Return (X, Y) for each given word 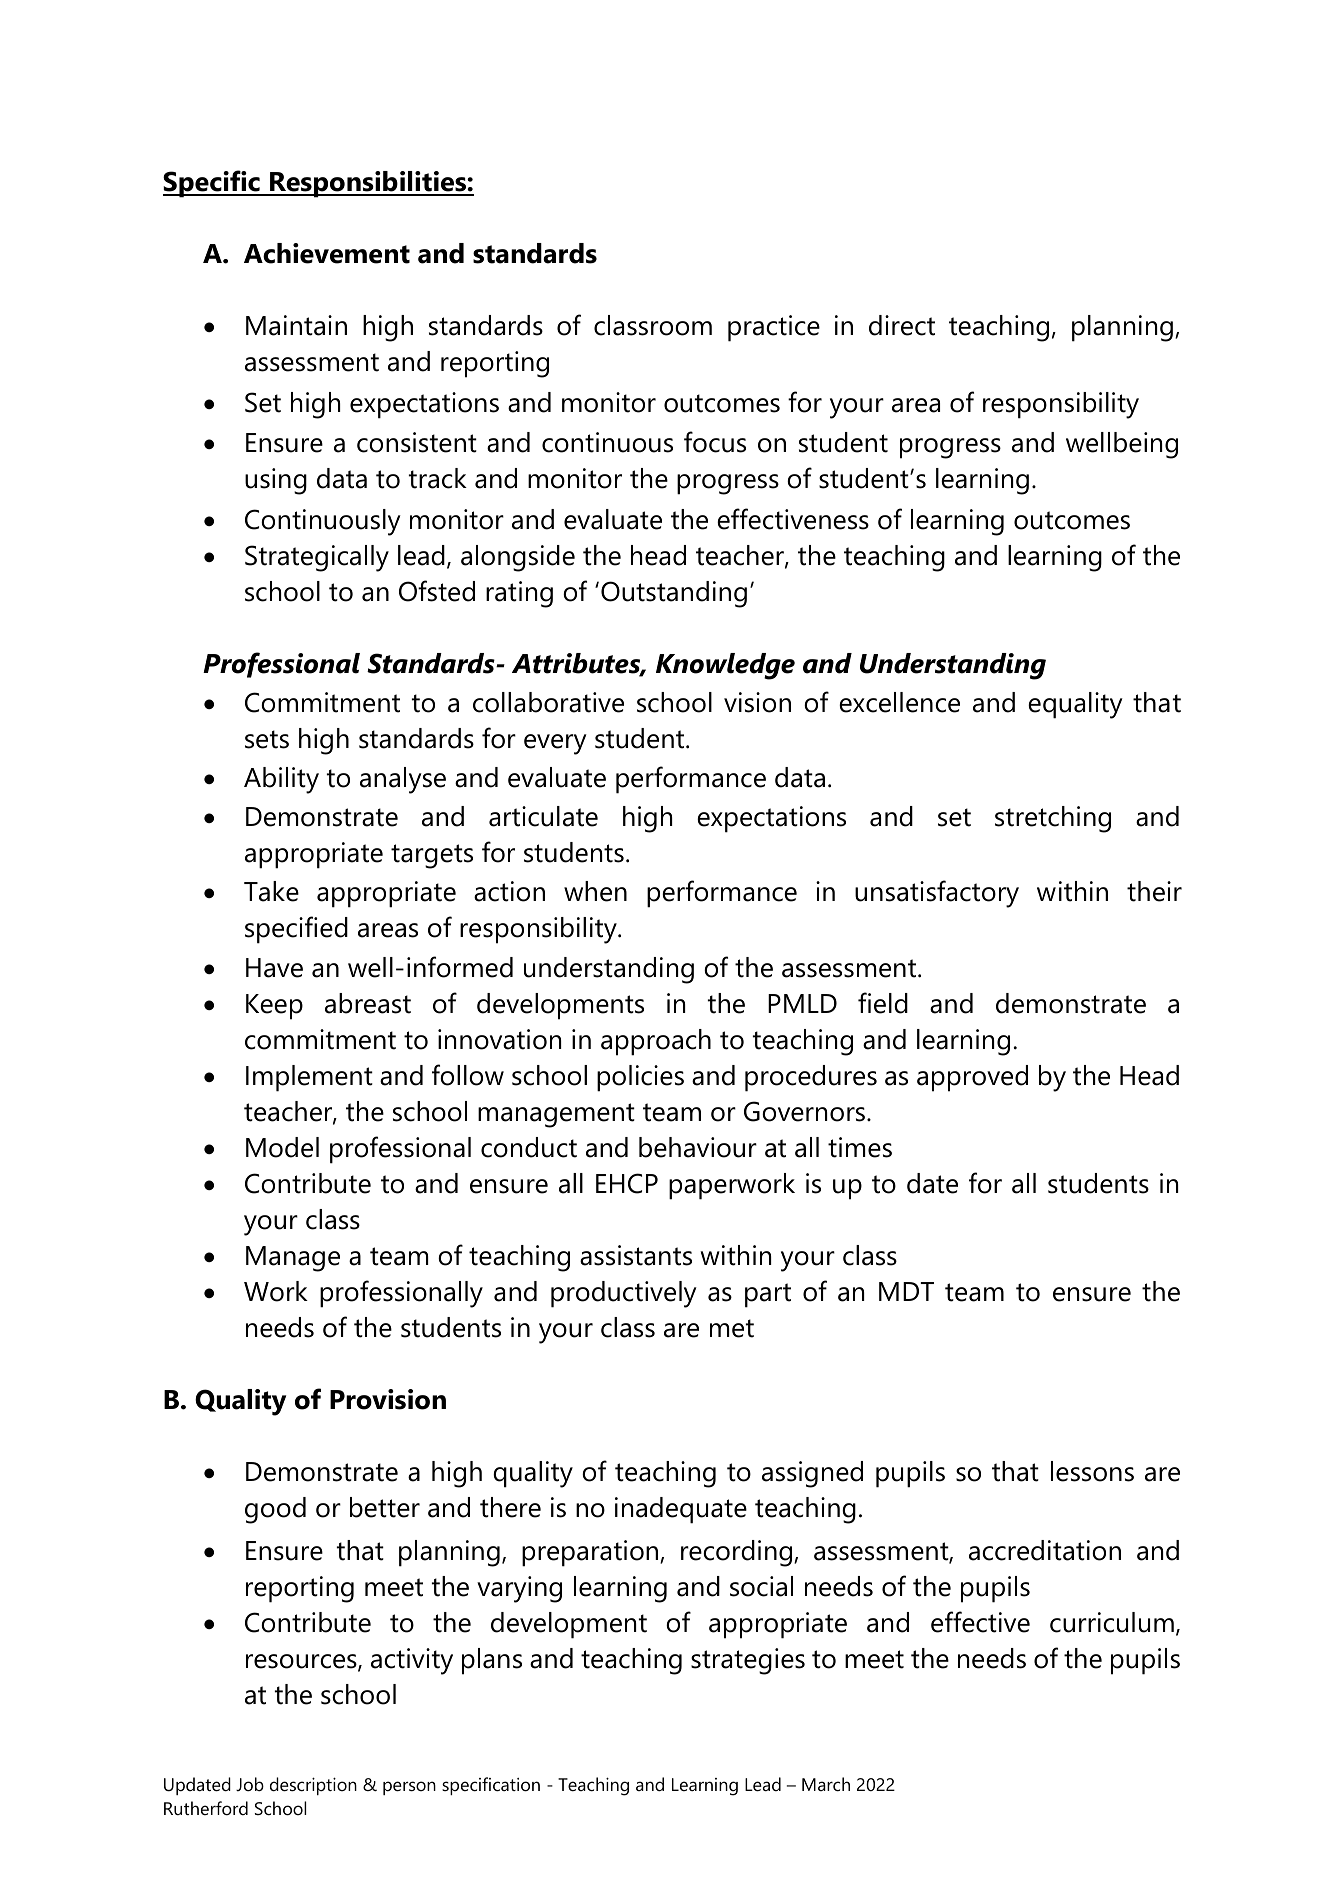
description (313, 1786)
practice (774, 328)
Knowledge (725, 666)
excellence (899, 702)
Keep (274, 1007)
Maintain (296, 325)
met (732, 1328)
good (275, 1510)
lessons (1092, 1471)
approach (656, 1042)
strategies (748, 1661)
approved (972, 1078)
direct (902, 325)
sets (267, 739)
